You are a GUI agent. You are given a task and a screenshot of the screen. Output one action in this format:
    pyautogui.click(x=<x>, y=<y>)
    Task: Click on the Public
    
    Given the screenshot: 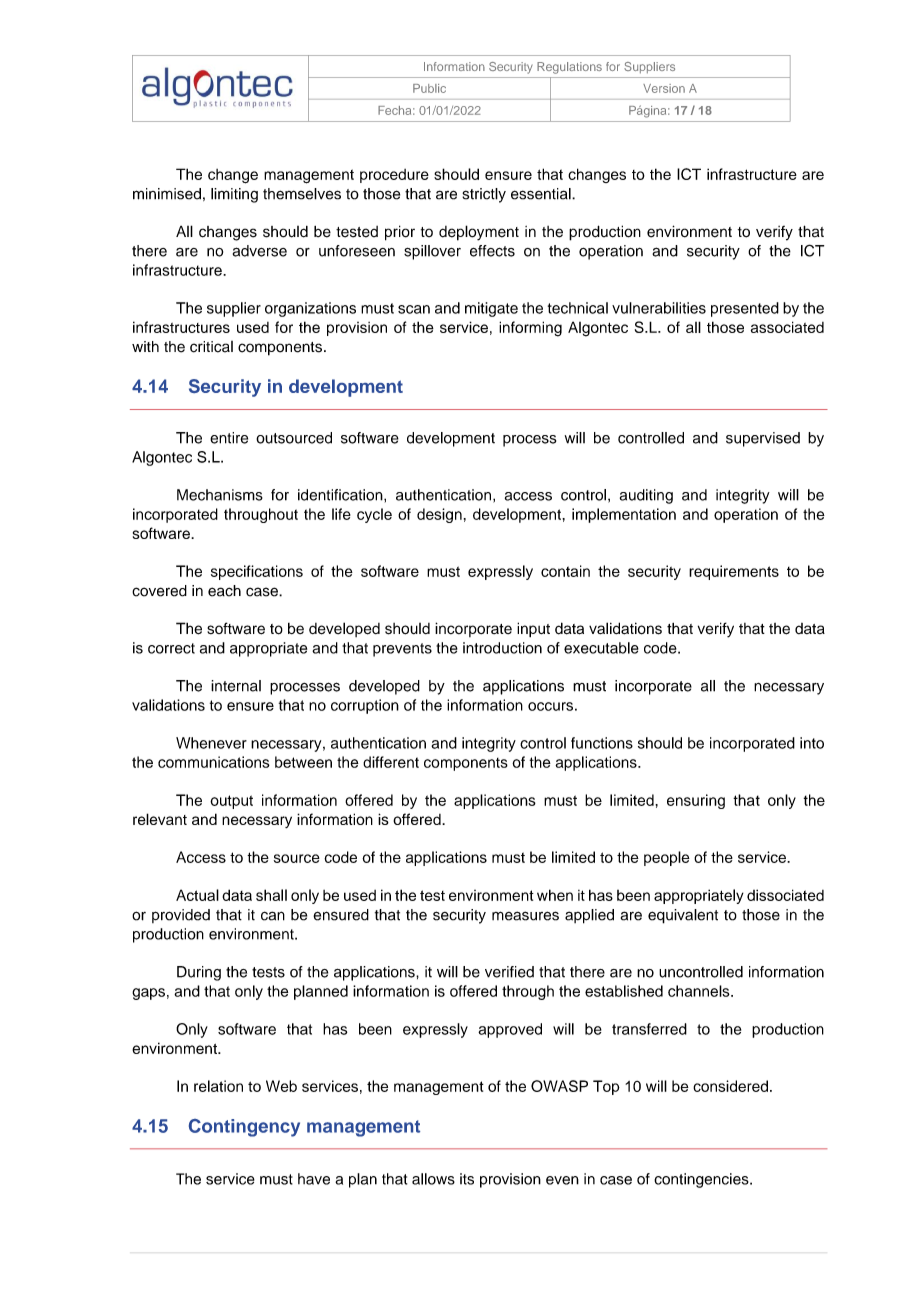 What is the action you would take?
    pyautogui.click(x=429, y=88)
